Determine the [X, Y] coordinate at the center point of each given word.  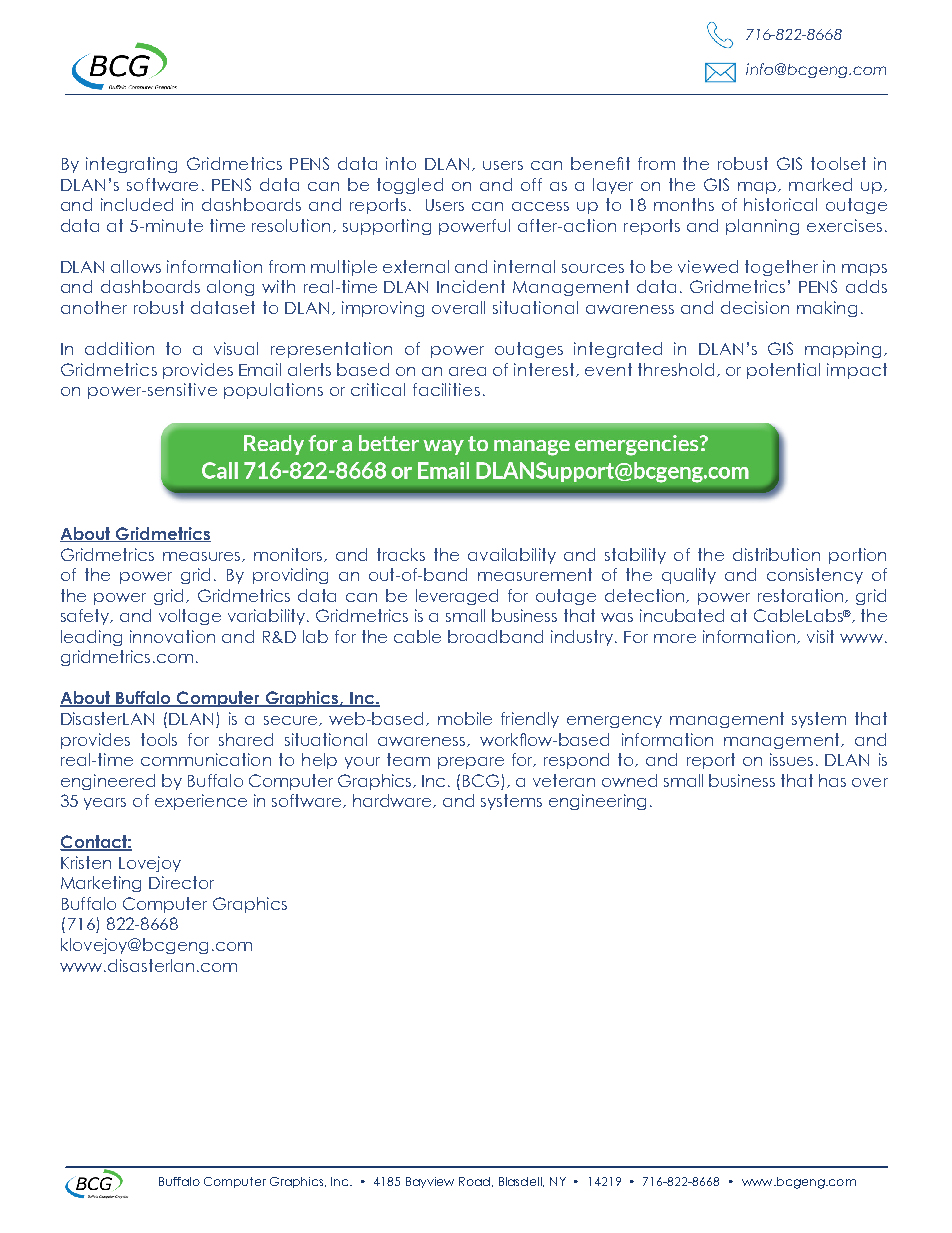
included [137, 204]
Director [181, 882]
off [531, 184]
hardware [394, 801]
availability [512, 556]
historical [780, 204]
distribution [776, 554]
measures [203, 557]
